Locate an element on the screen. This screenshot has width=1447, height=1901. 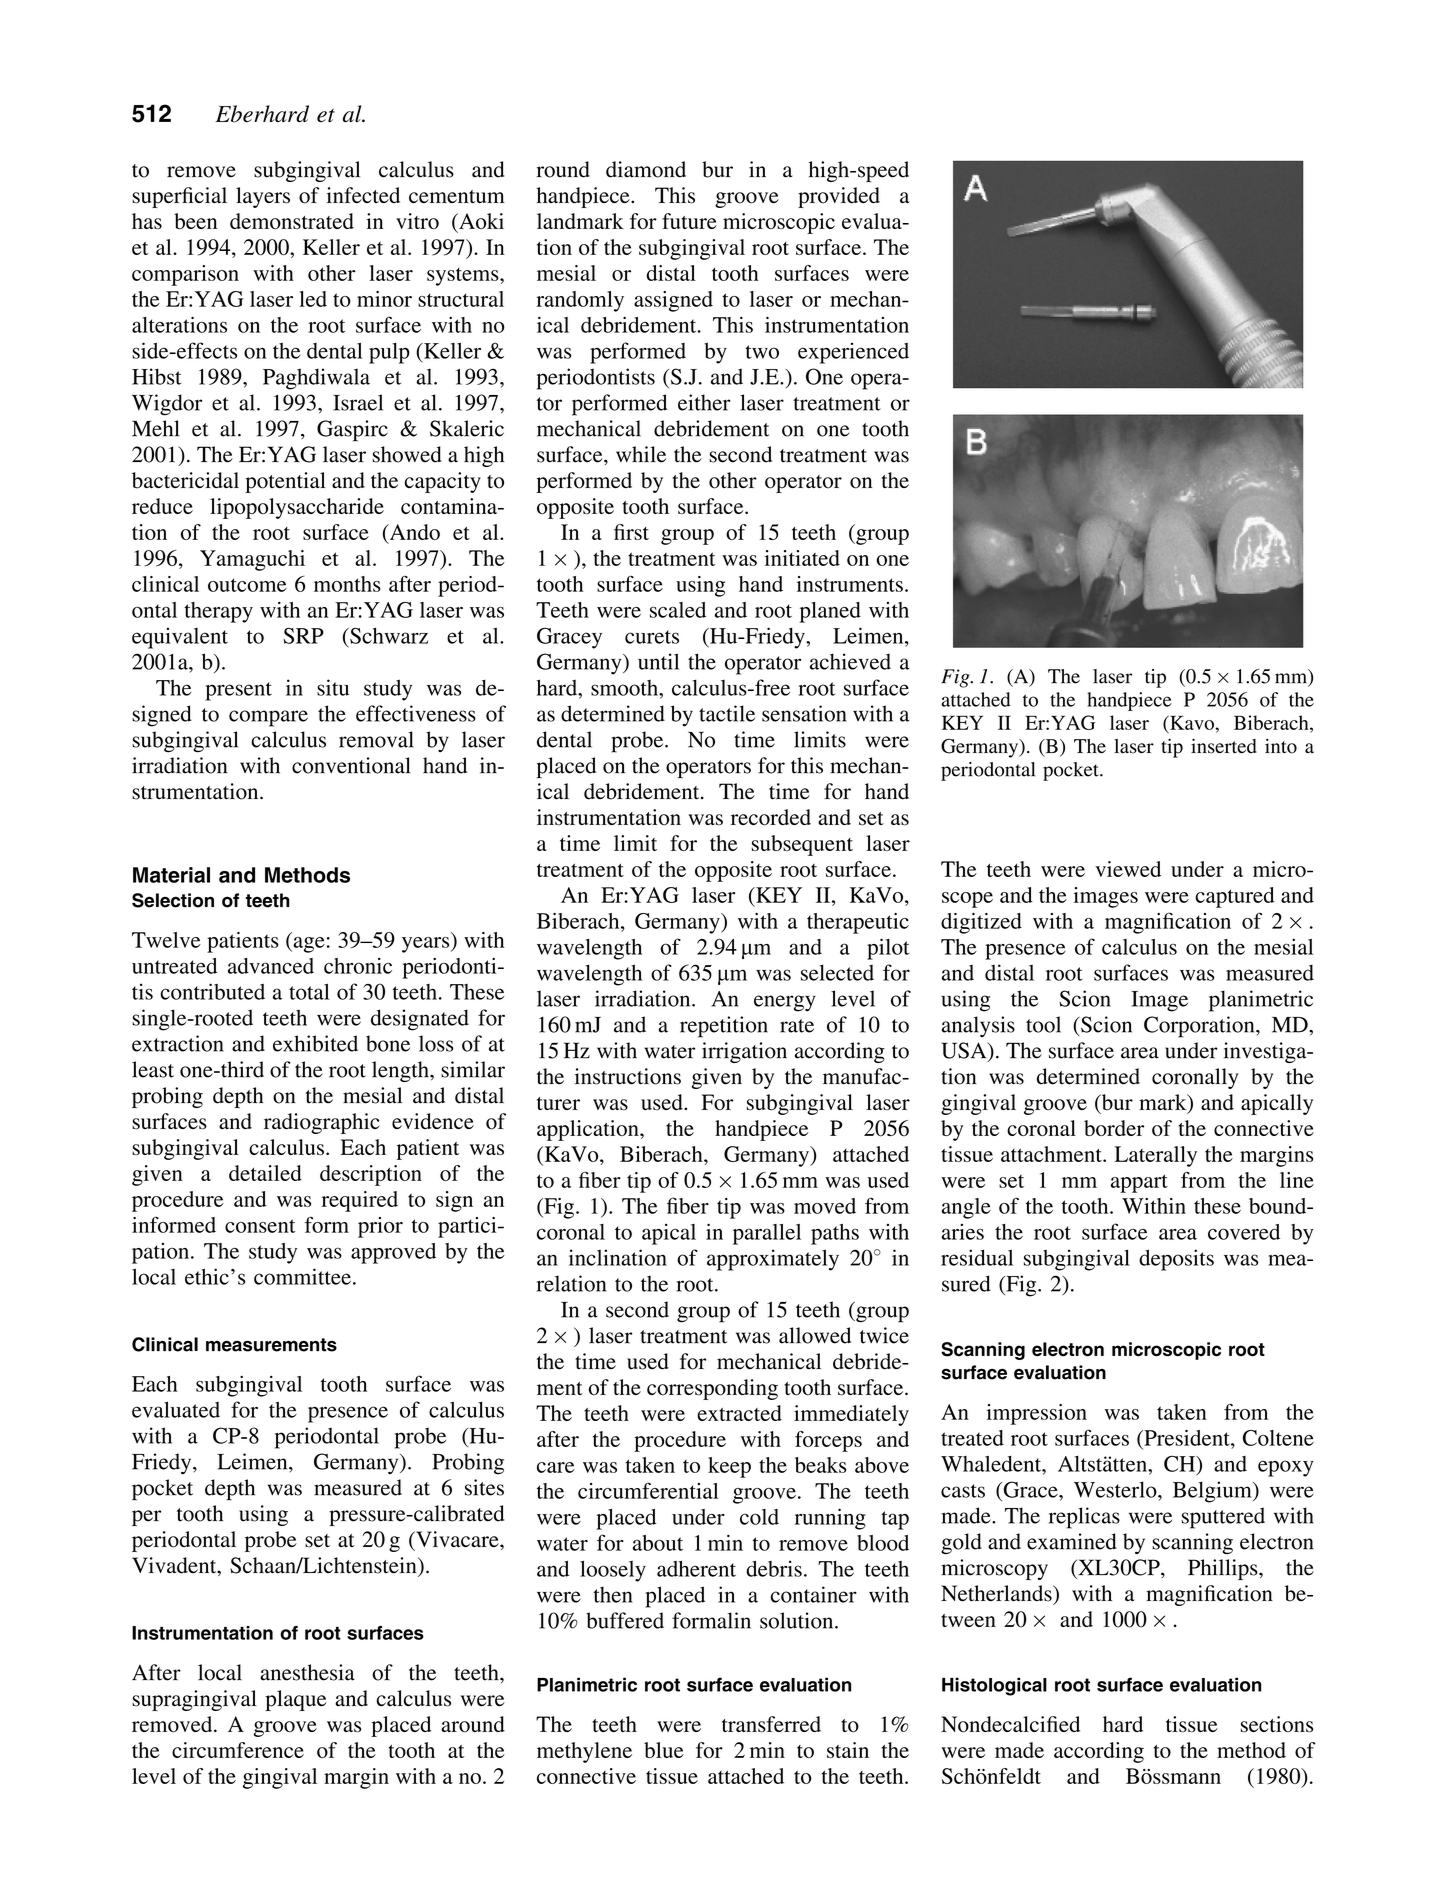
layers is located at coordinates (263, 197).
